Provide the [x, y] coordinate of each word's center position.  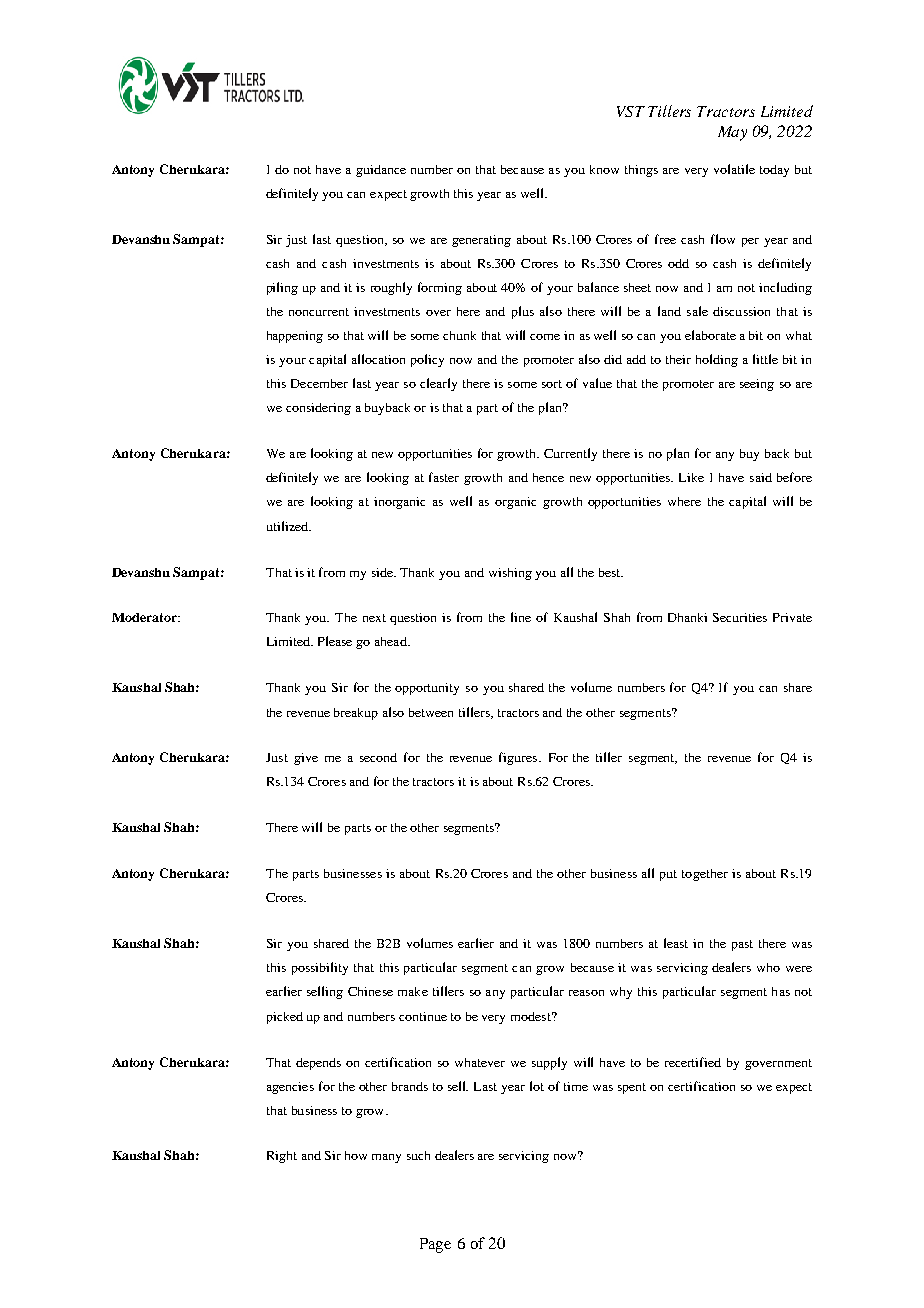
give [306, 759]
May [732, 133]
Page [435, 1245]
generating [481, 241]
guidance [381, 171]
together [705, 875]
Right [282, 1157]
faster [444, 477]
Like [691, 477]
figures [519, 758]
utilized [288, 526]
